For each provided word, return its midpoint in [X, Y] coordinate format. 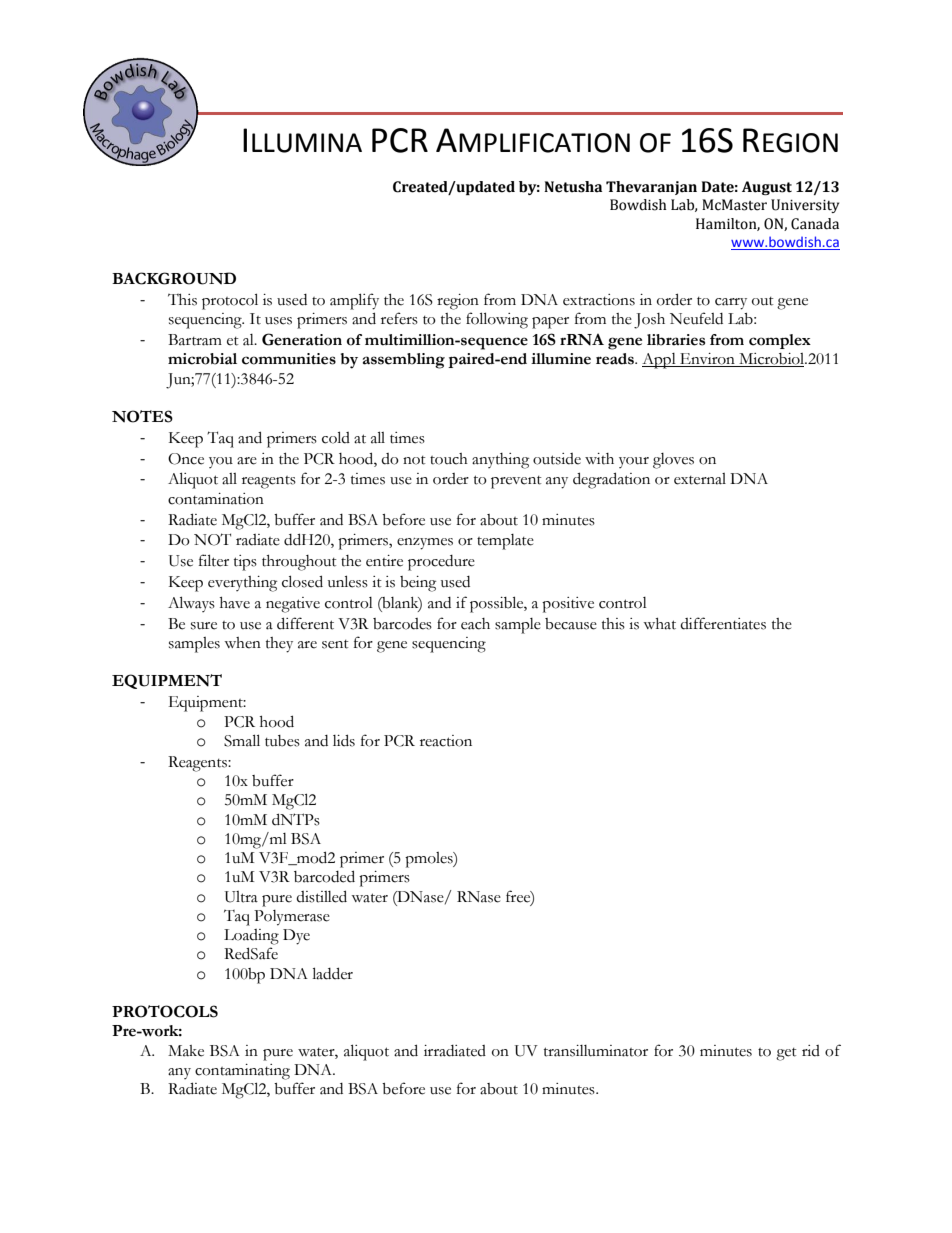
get [786, 1054]
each [475, 624]
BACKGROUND [174, 278]
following [497, 320]
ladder [333, 973]
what [659, 624]
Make [186, 1051]
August [767, 188]
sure [204, 626]
